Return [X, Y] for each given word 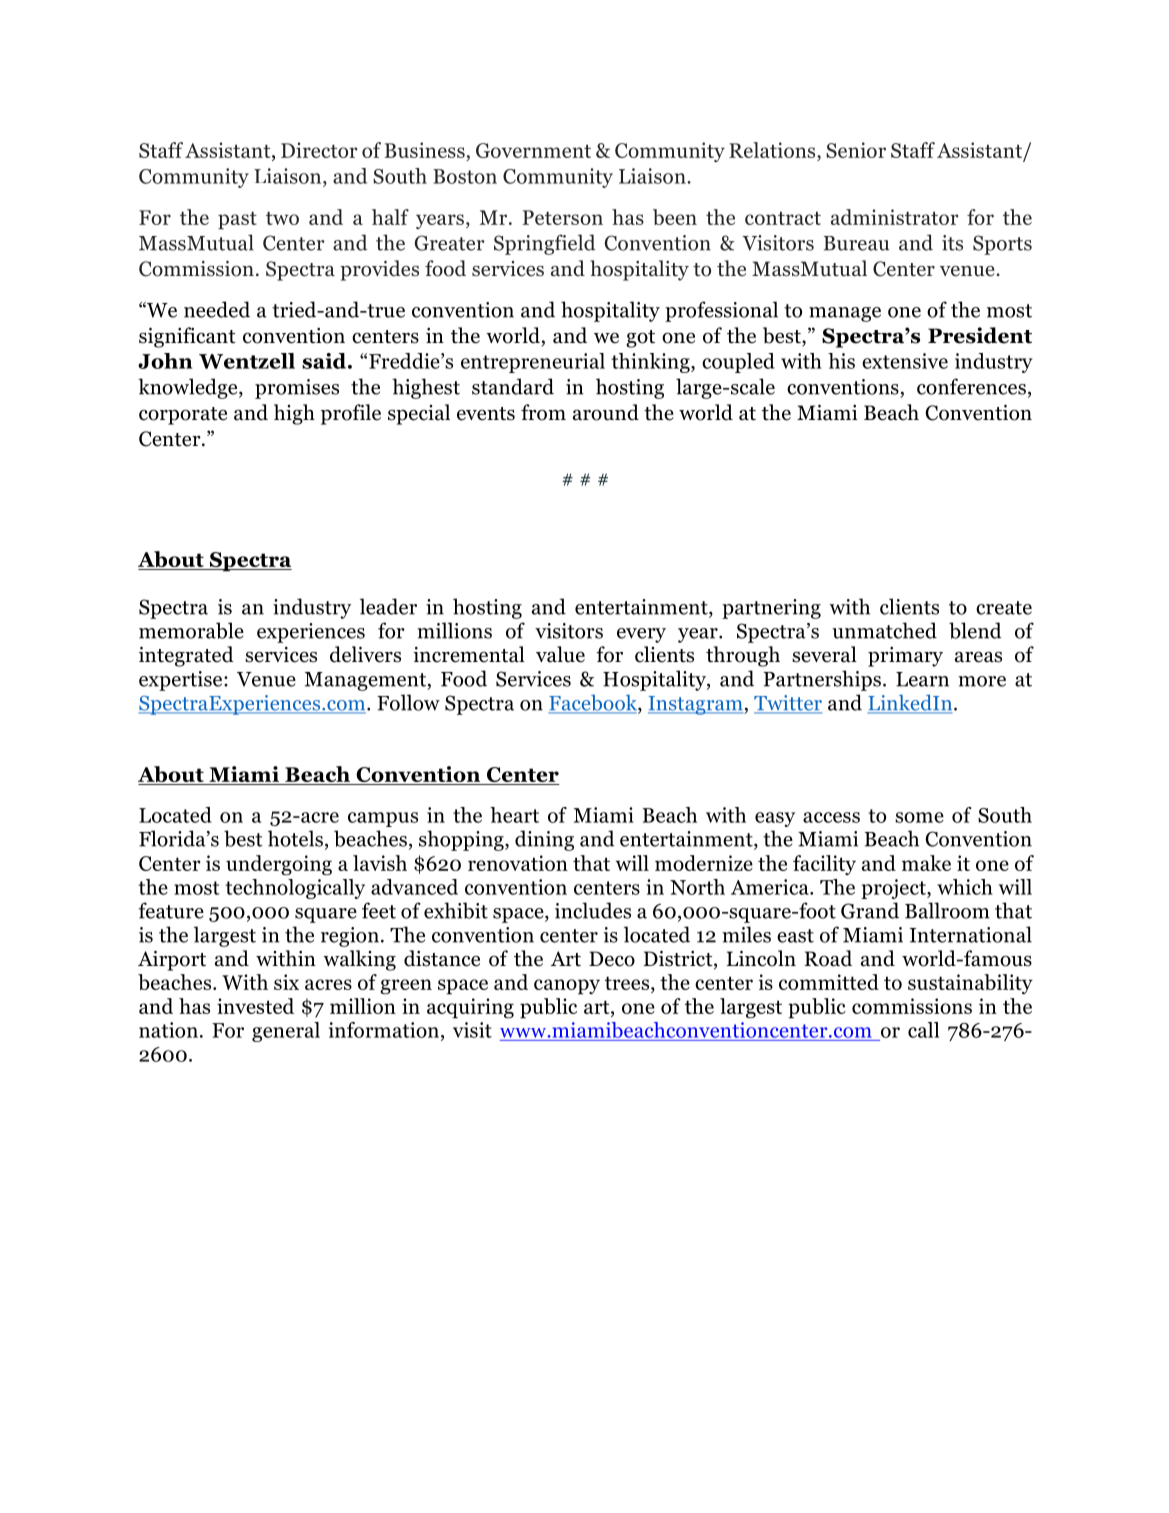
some [919, 817]
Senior [856, 150]
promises [297, 389]
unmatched [884, 630]
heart [514, 815]
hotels [295, 838]
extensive [905, 361]
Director [319, 150]
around [606, 412]
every [641, 635]
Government [533, 150]
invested [255, 1006]
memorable [191, 630]
